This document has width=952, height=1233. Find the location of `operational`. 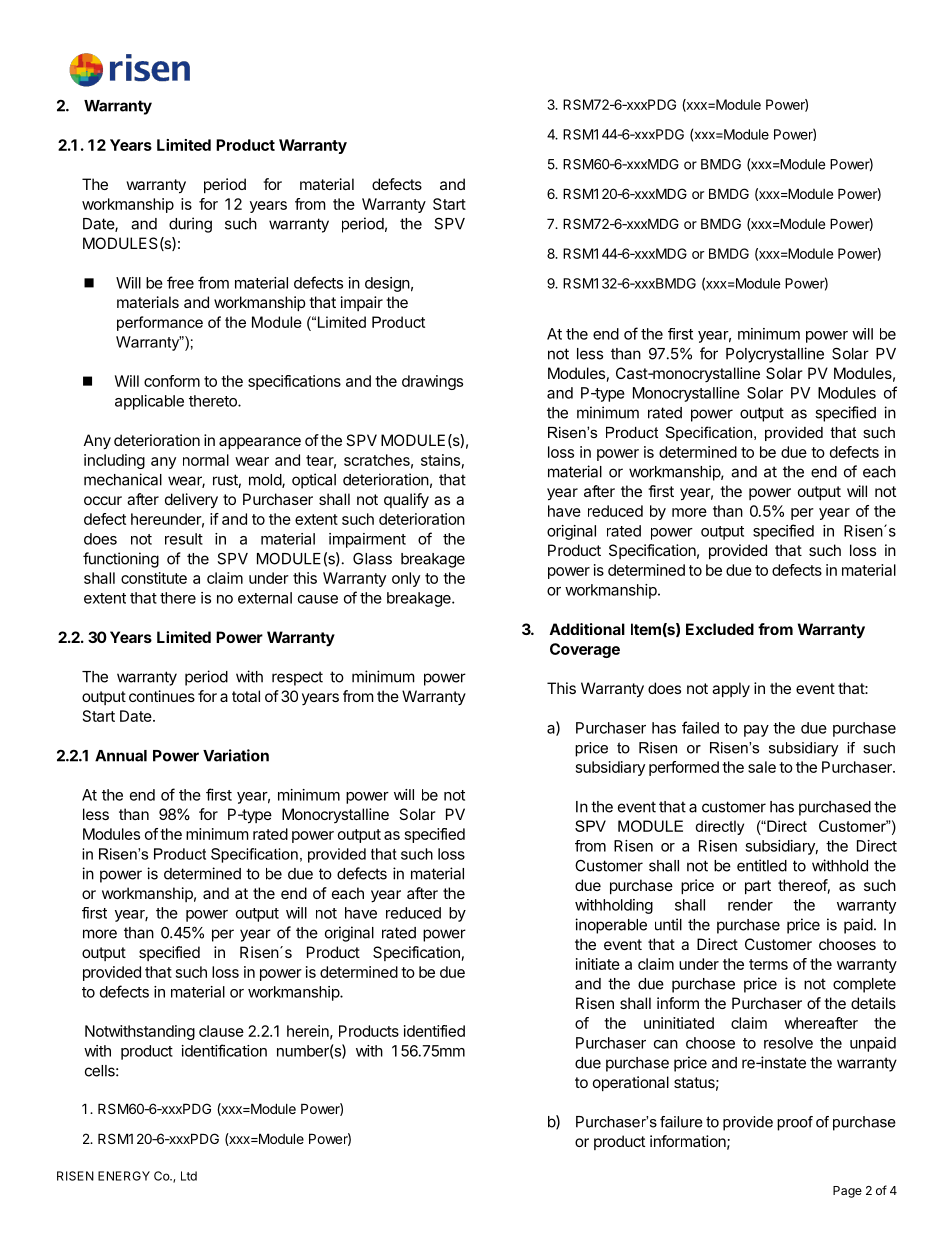

operational is located at coordinates (631, 1083).
